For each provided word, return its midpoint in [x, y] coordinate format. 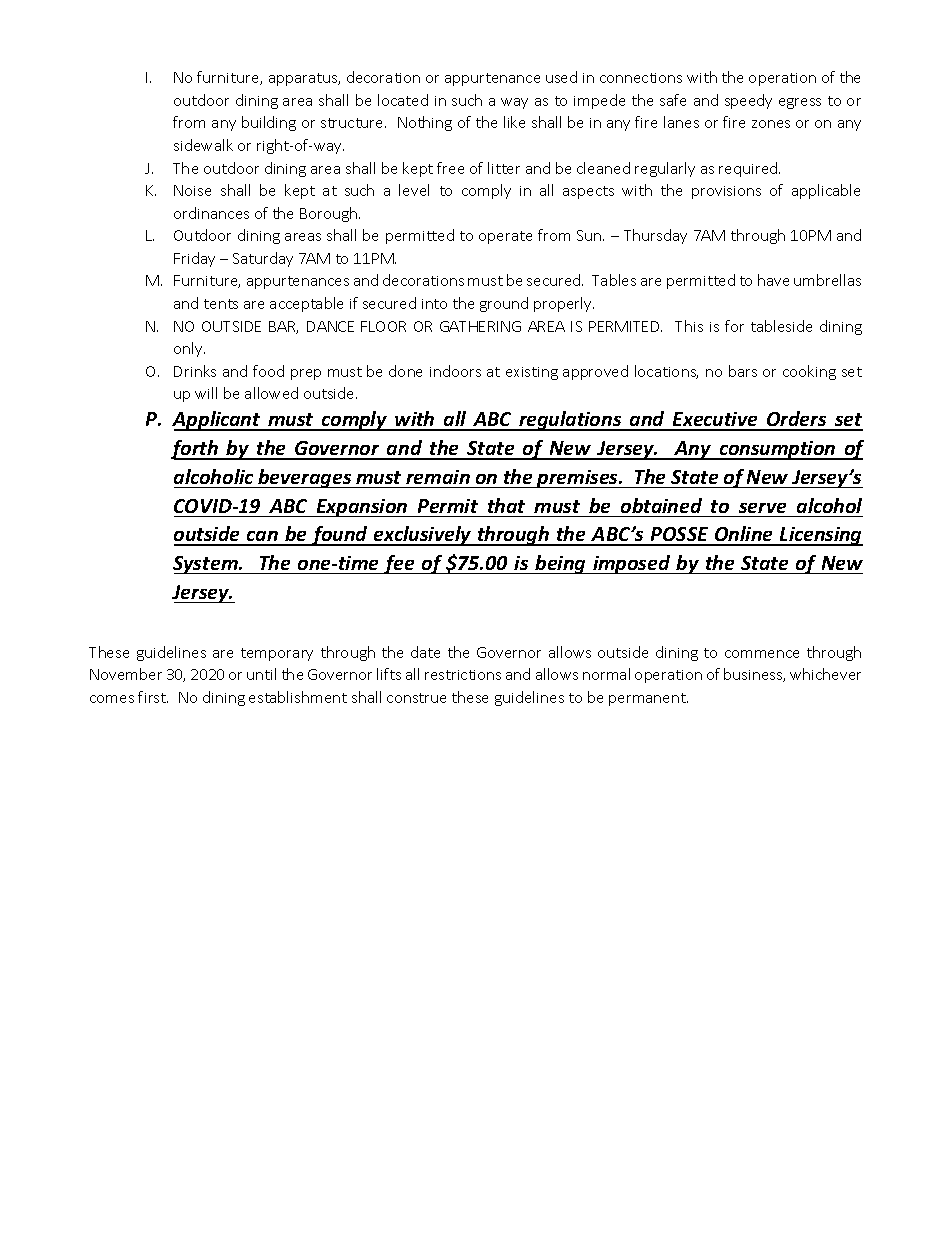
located [403, 100]
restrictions [463, 675]
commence [762, 654]
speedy [748, 101]
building [269, 123]
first [153, 697]
